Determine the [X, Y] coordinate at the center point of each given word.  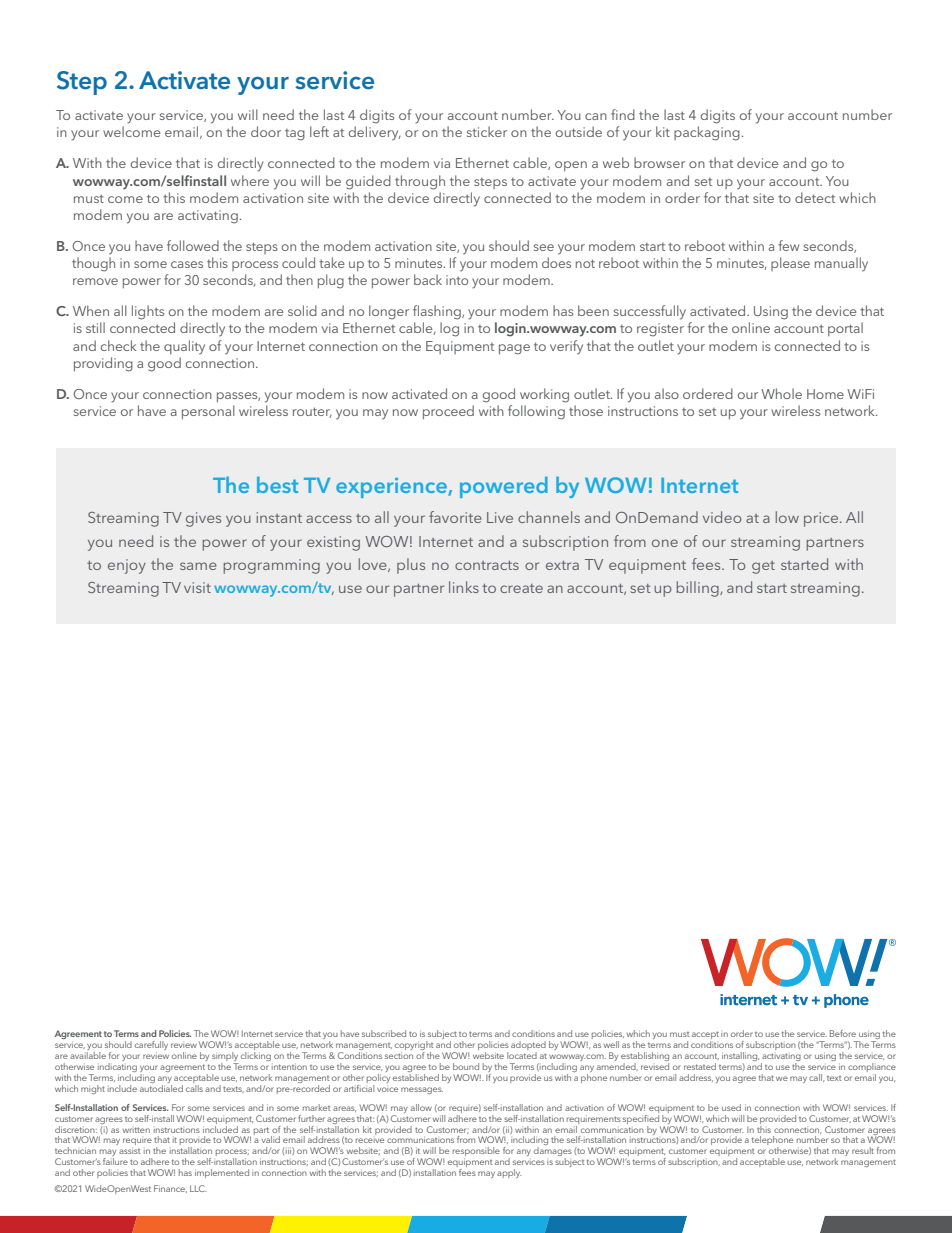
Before [843, 1033]
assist [129, 1151]
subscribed [384, 1033]
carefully [151, 1045]
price [822, 519]
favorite [455, 517]
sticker [487, 131]
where [250, 180]
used [731, 1107]
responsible [476, 1153]
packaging [707, 133]
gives [203, 519]
